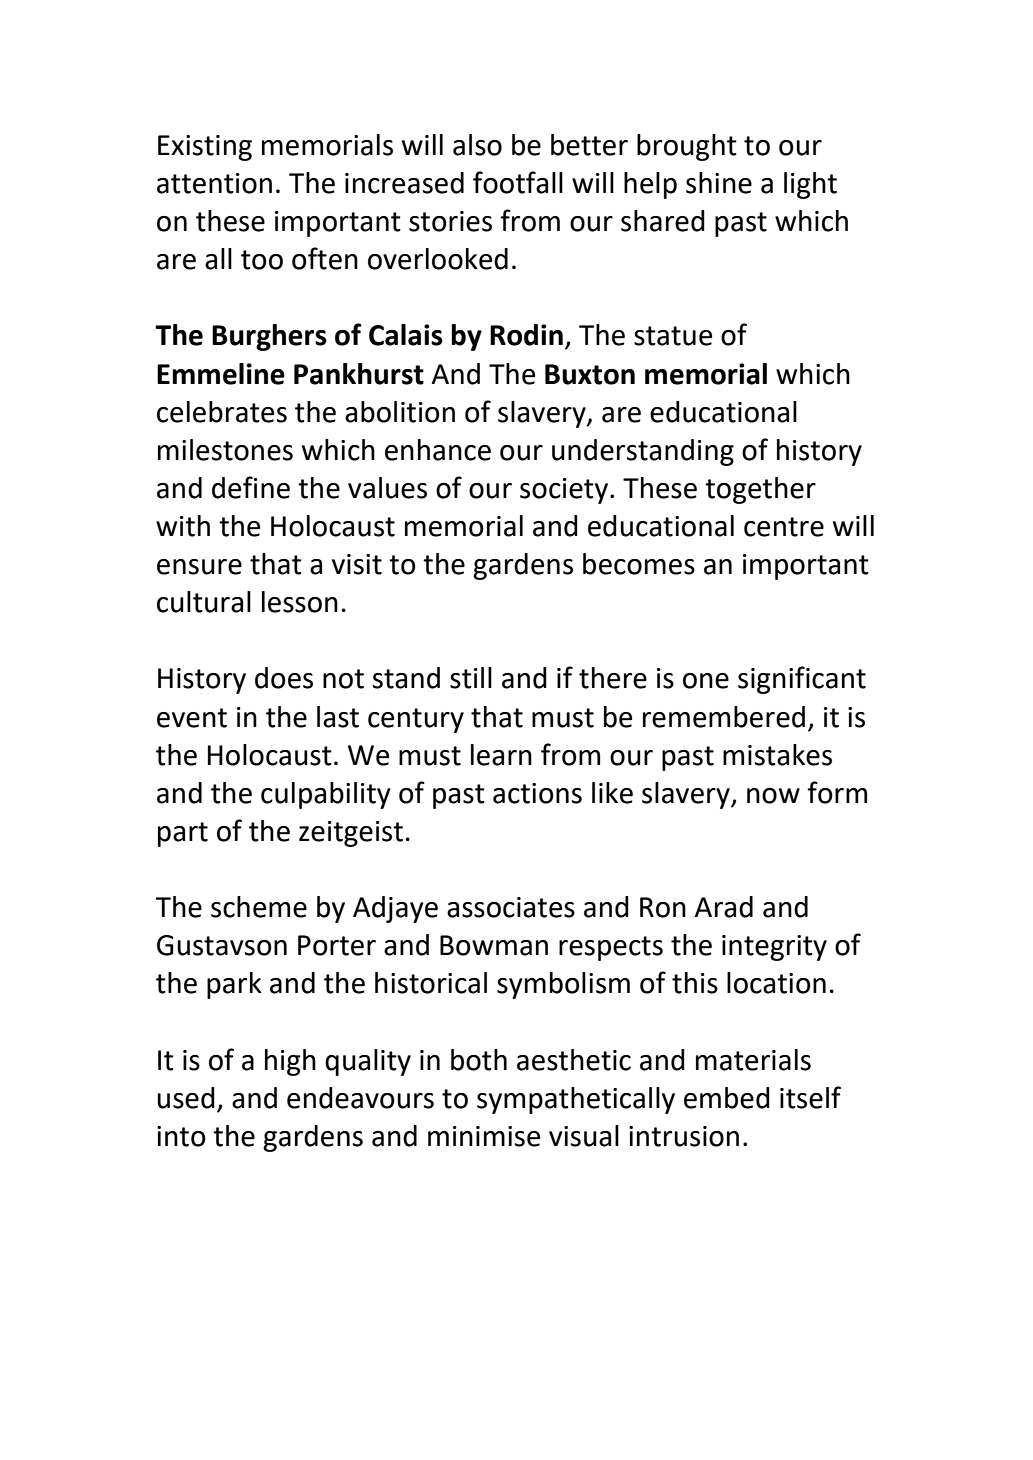  Describe the element at coordinates (590, 374) in the image. I see `Buxton` at that location.
